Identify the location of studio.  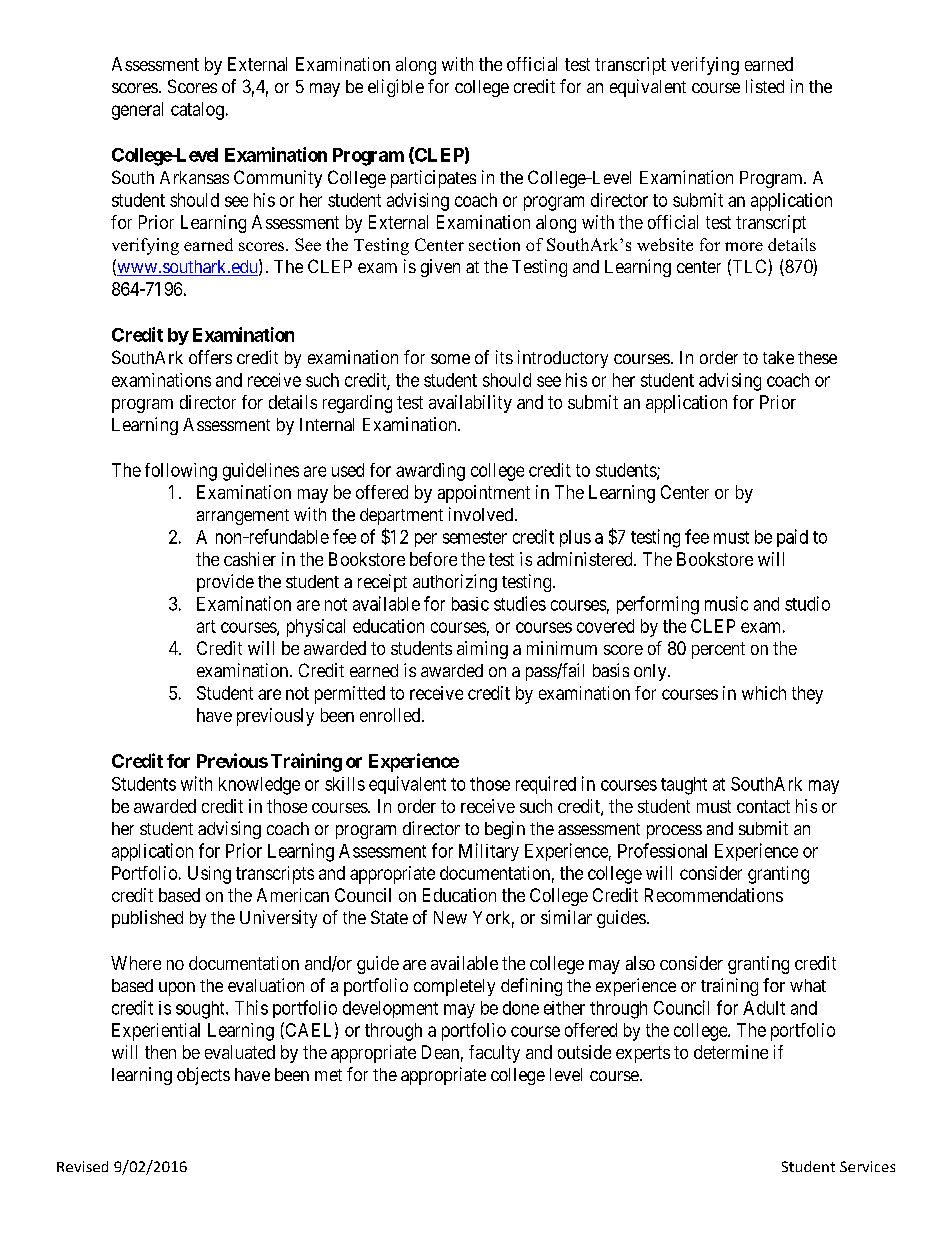
(807, 603).
